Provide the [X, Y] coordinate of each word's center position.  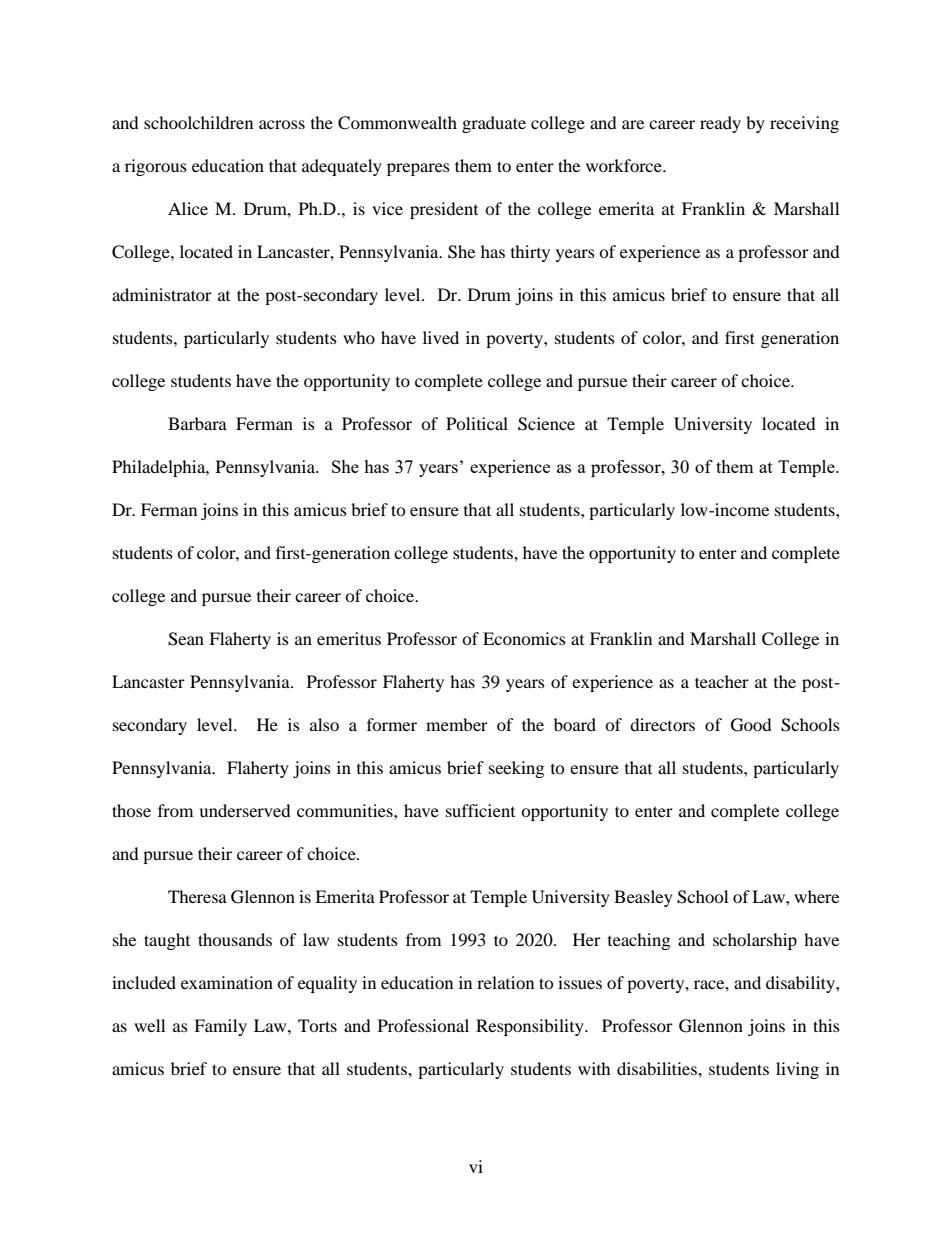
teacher [722, 681]
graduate [494, 124]
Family [220, 1027]
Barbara [197, 423]
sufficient [480, 810]
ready [720, 124]
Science [546, 424]
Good [751, 725]
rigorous [156, 167]
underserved [245, 810]
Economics [524, 638]
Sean [186, 639]
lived [441, 337]
